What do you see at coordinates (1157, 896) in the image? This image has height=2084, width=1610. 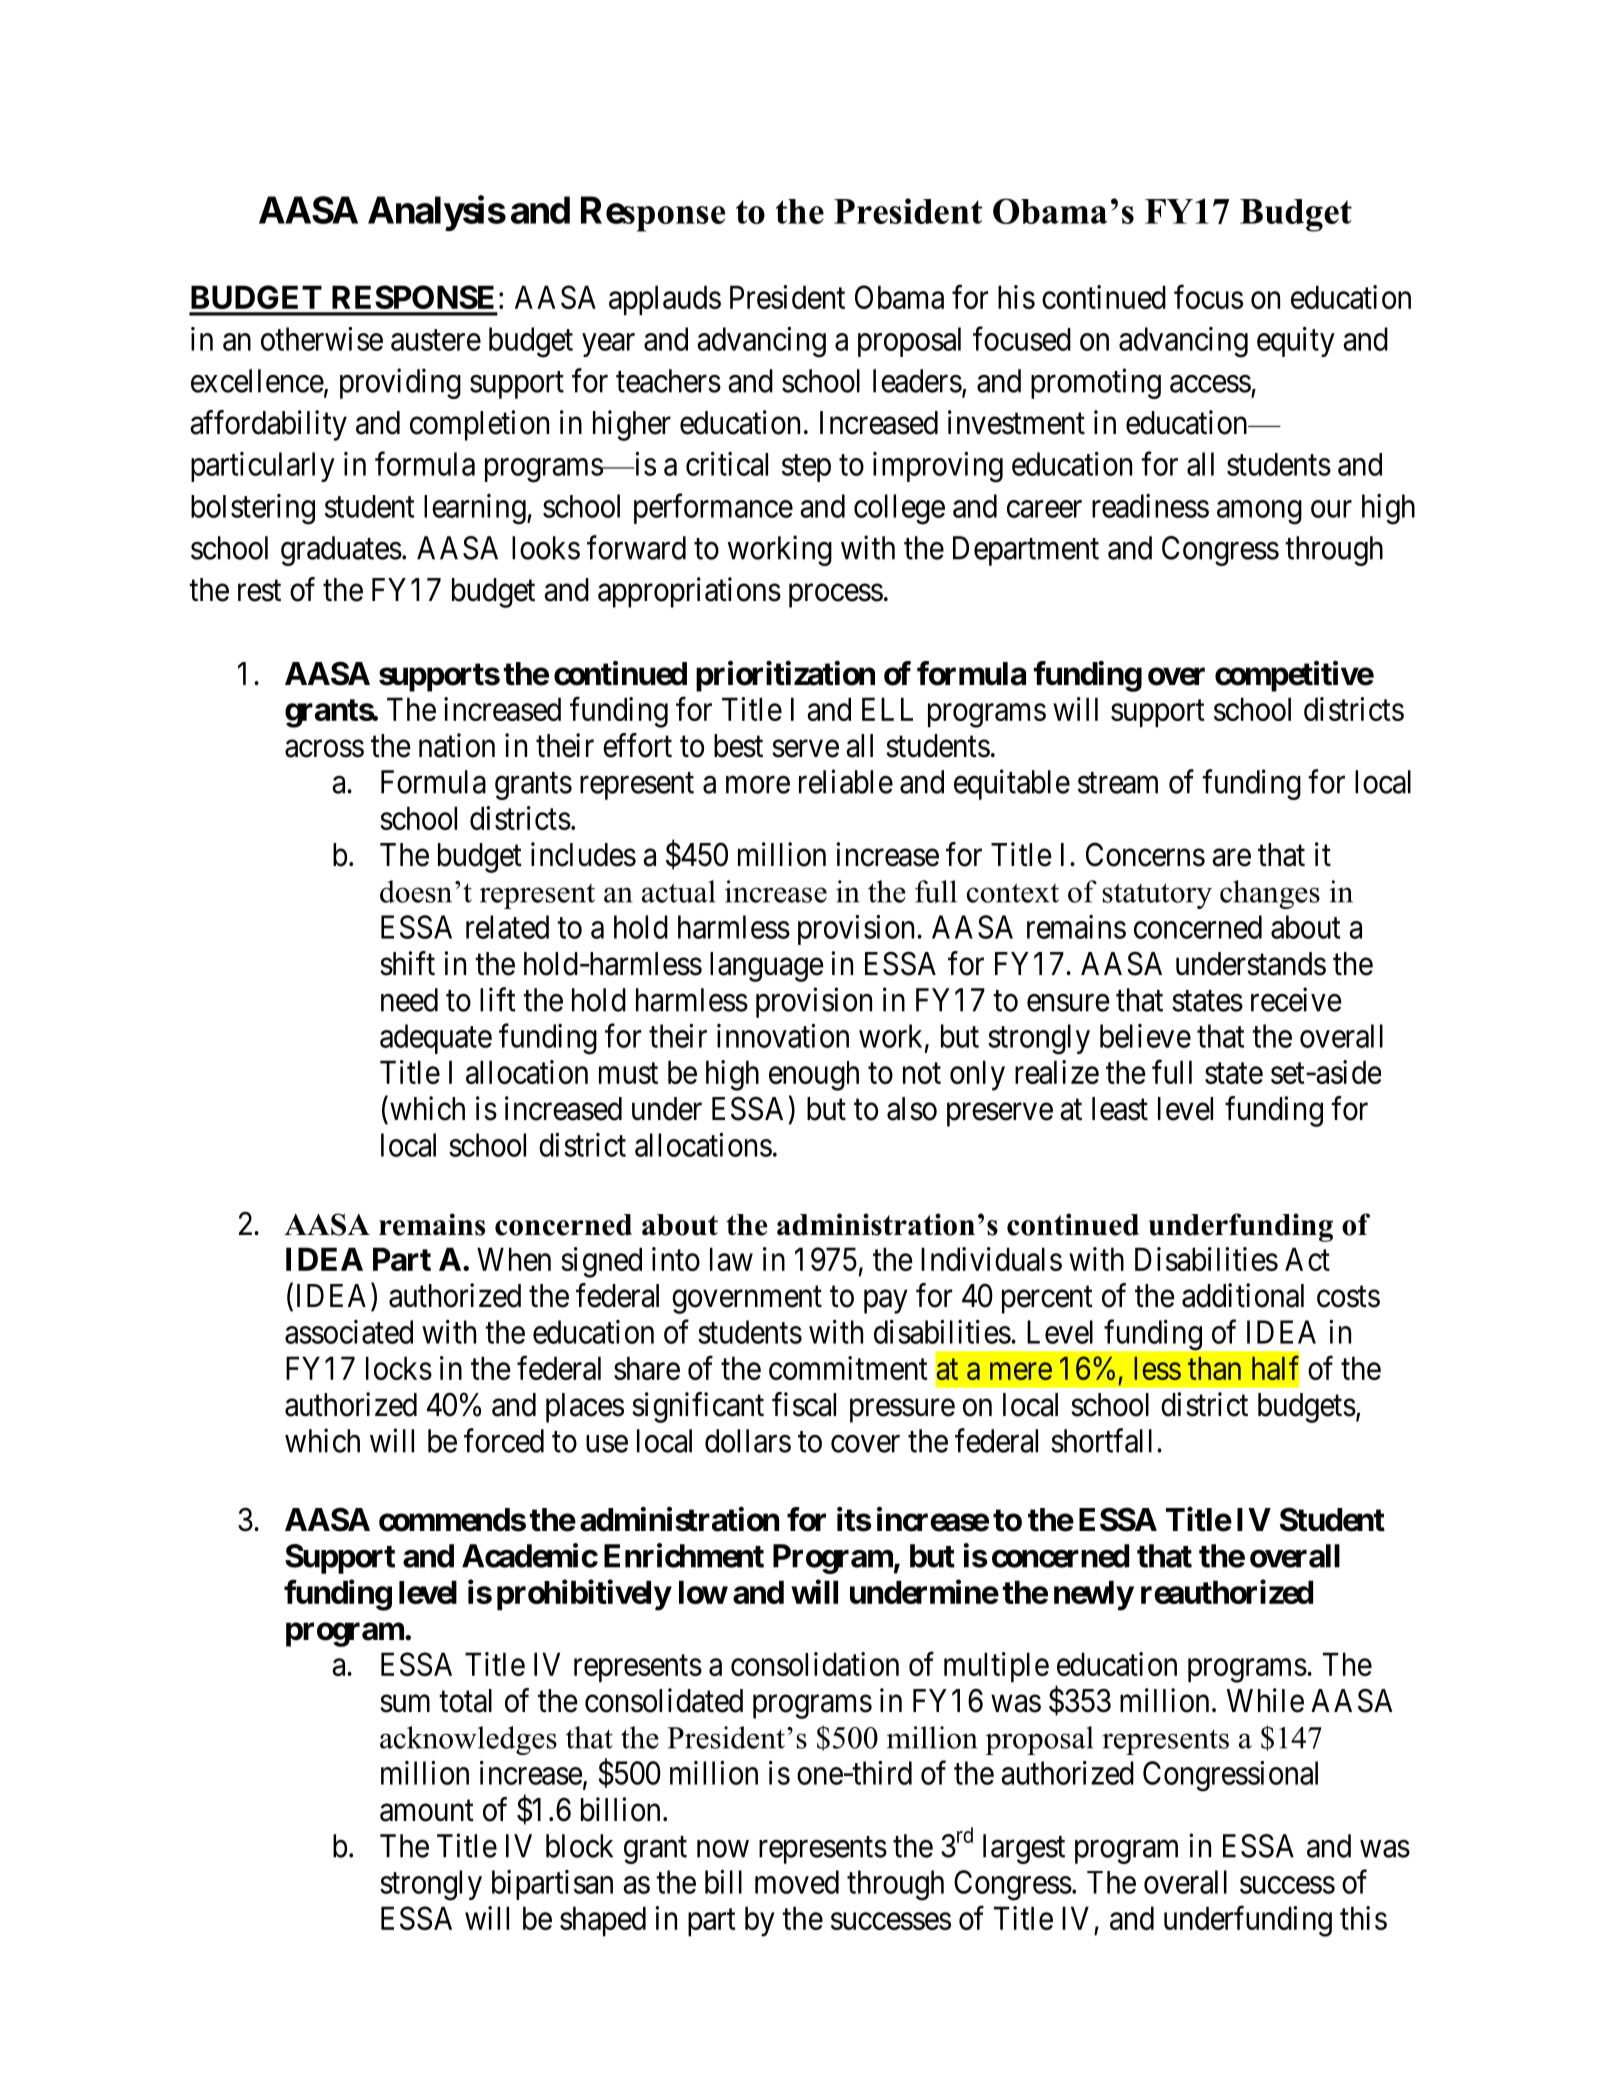 I see `statutory` at bounding box center [1157, 896].
